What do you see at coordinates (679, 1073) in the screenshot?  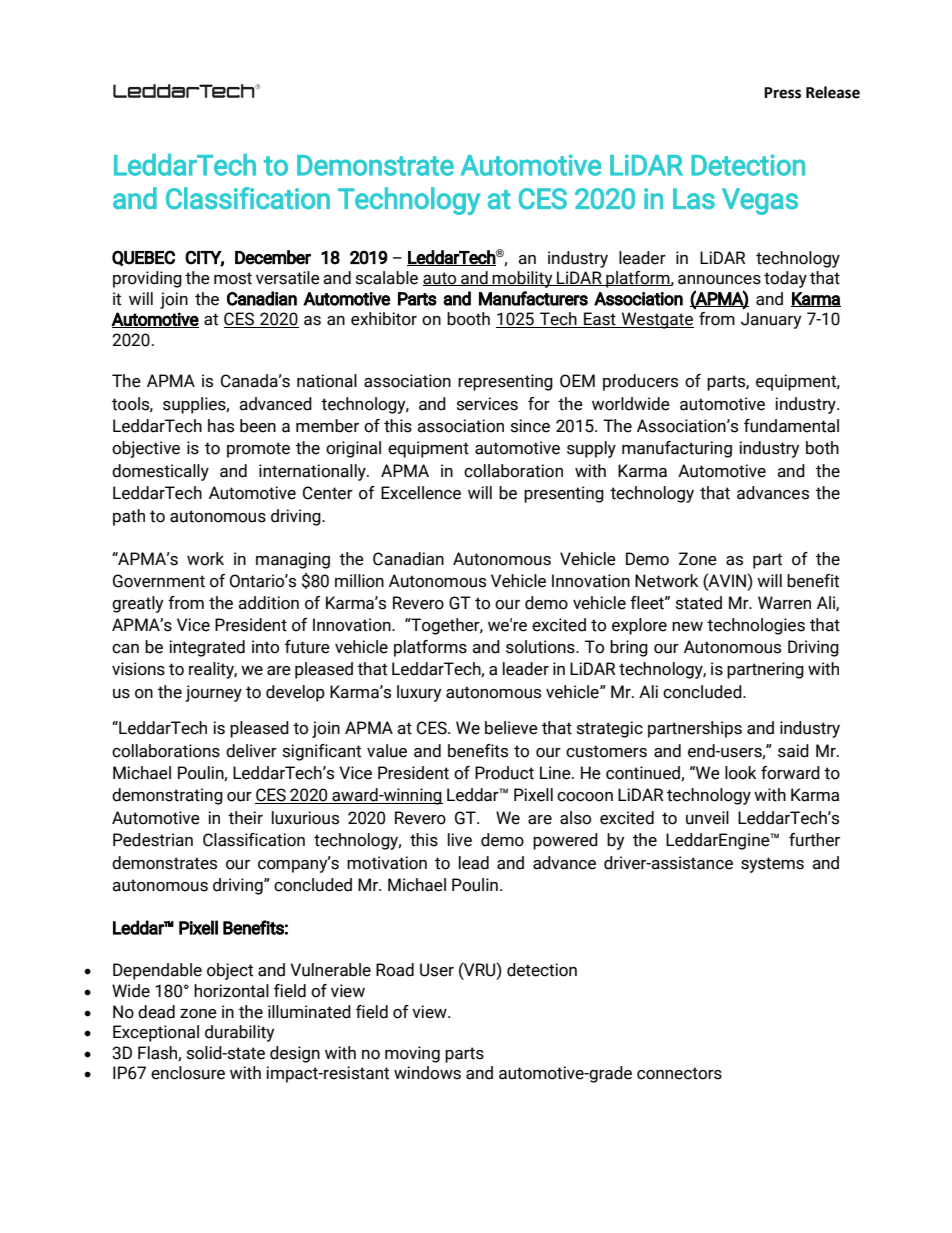 I see `connectors` at bounding box center [679, 1073].
